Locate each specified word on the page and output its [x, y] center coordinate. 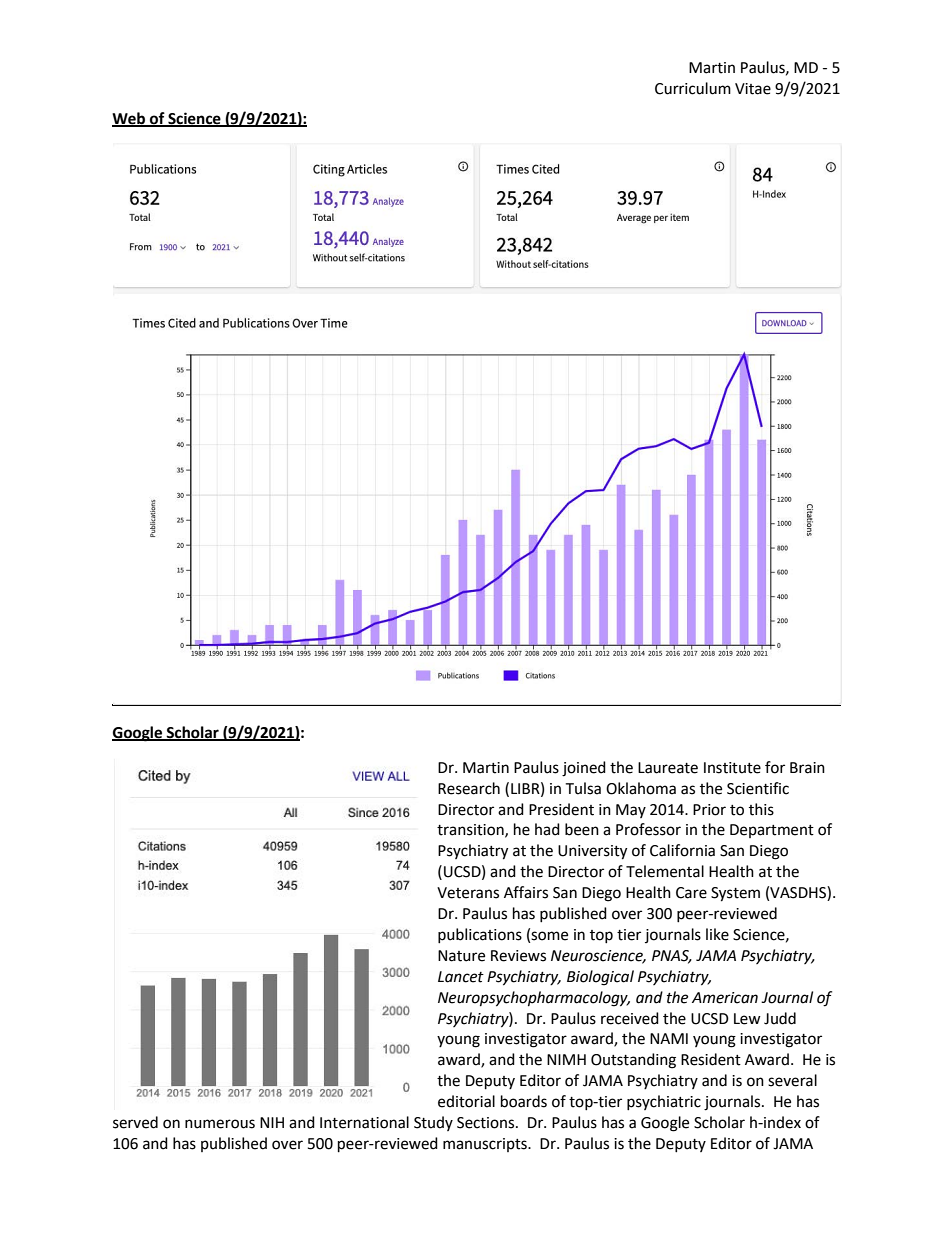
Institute [732, 768]
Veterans [468, 893]
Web [130, 119]
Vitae [753, 89]
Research [469, 788]
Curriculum [693, 88]
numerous [220, 1124]
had [547, 829]
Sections [487, 1123]
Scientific [758, 788]
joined [584, 769]
